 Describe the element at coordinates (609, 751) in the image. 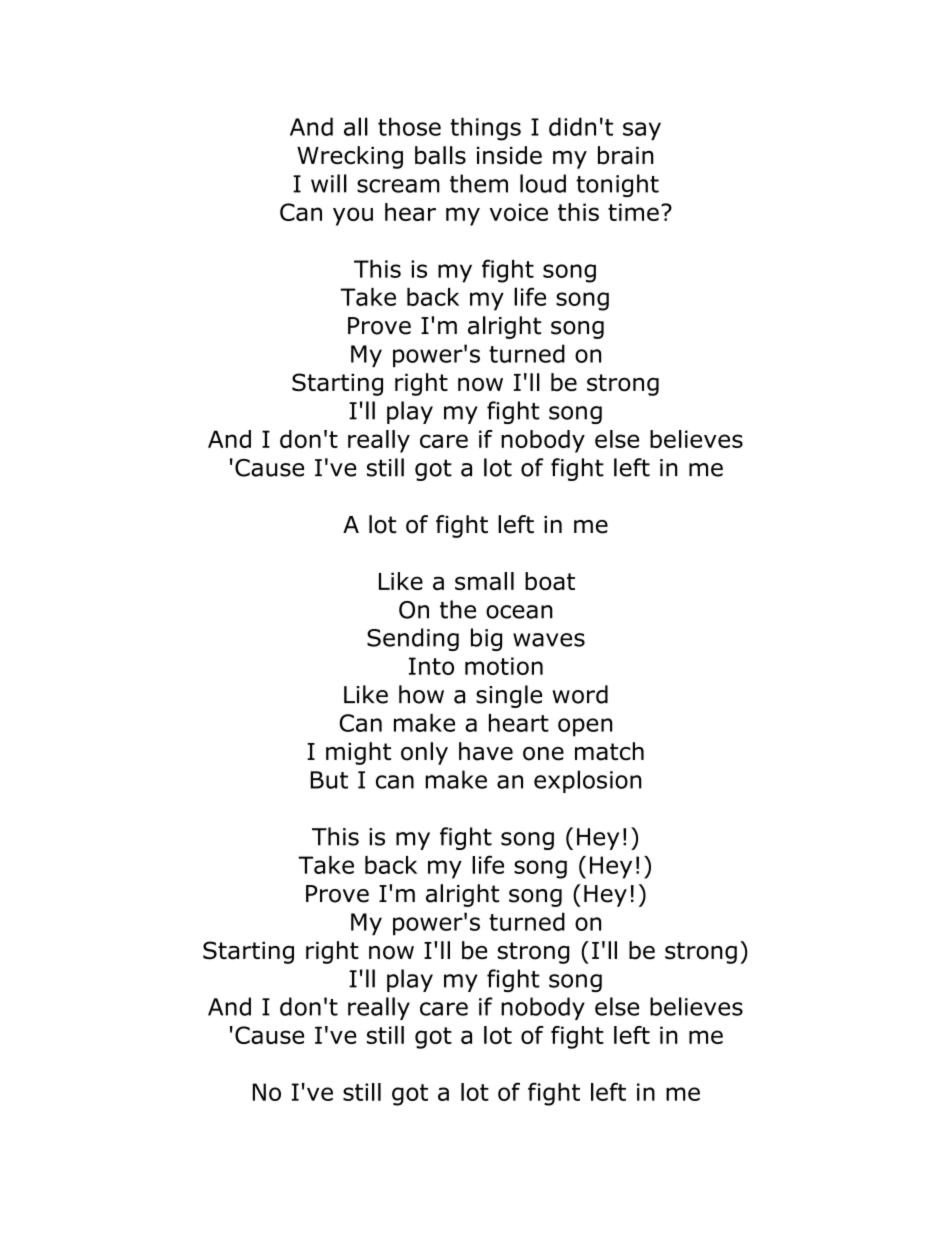

I see `match` at that location.
